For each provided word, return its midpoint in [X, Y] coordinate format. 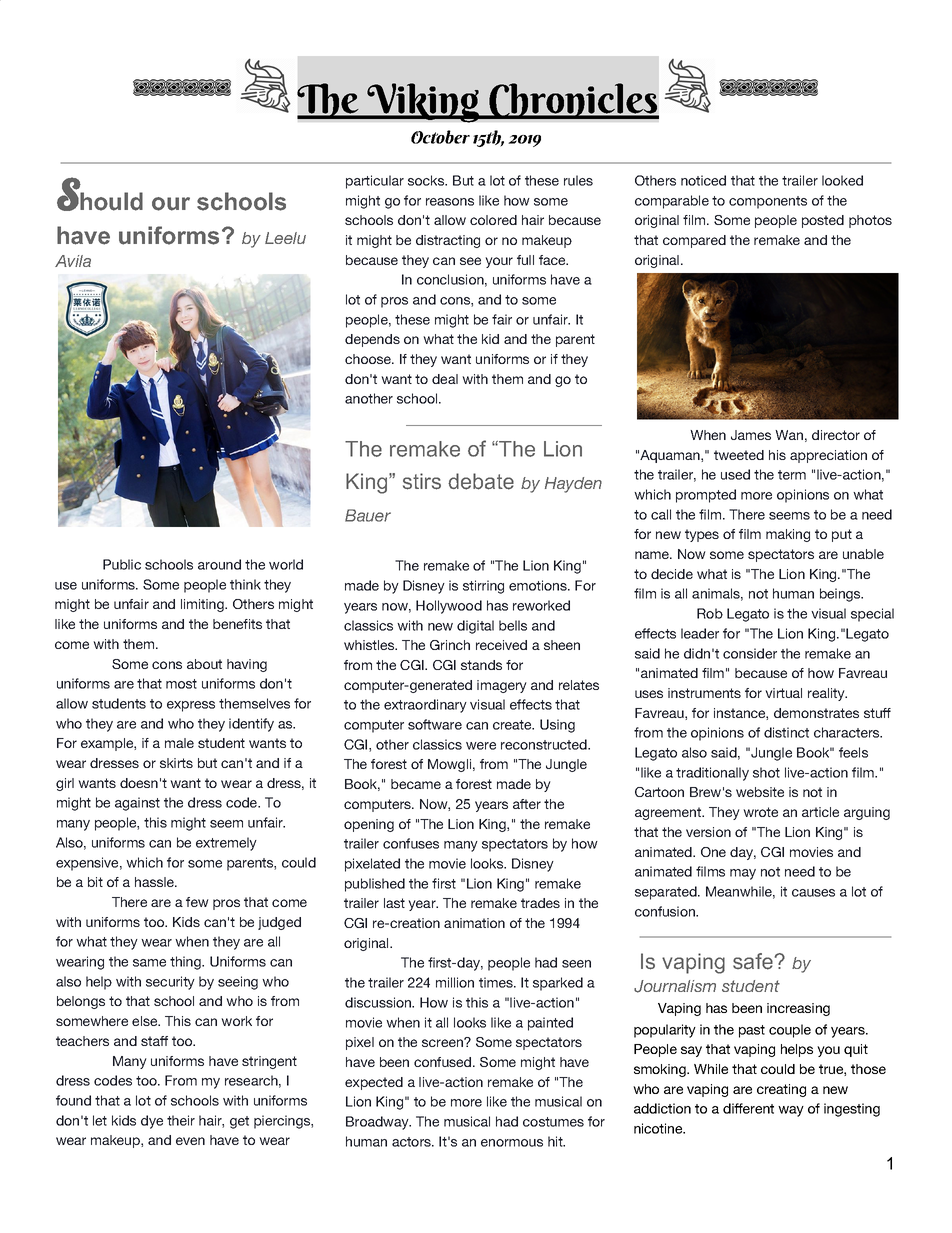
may [743, 874]
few [197, 902]
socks [427, 180]
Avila [73, 261]
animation [474, 923]
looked [842, 180]
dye [152, 1122]
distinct [786, 732]
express [191, 706]
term [792, 475]
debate [481, 481]
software [435, 724]
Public [122, 564]
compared [694, 241]
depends [372, 340]
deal [445, 379]
